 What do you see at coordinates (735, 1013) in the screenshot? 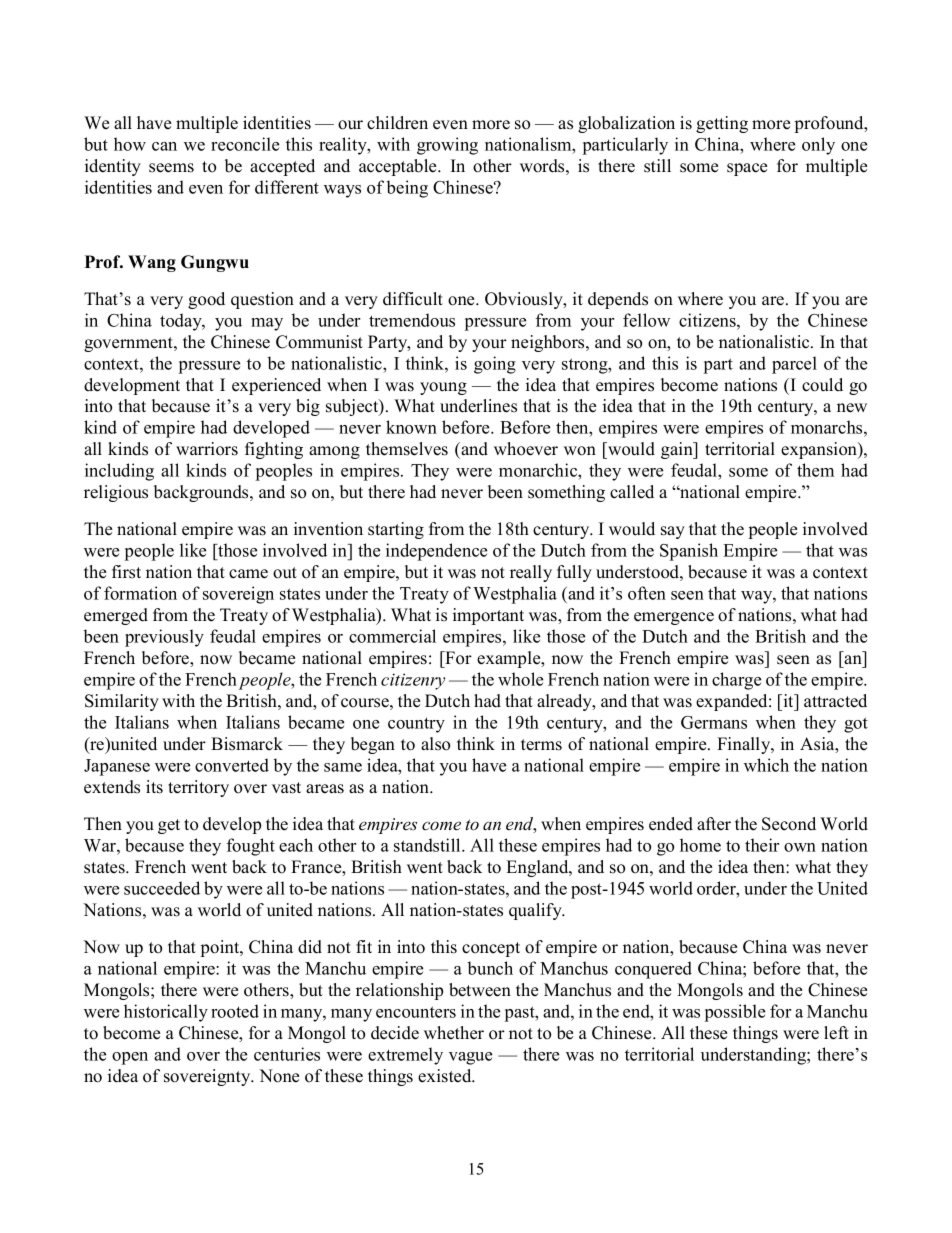
I see `possible` at bounding box center [735, 1013].
